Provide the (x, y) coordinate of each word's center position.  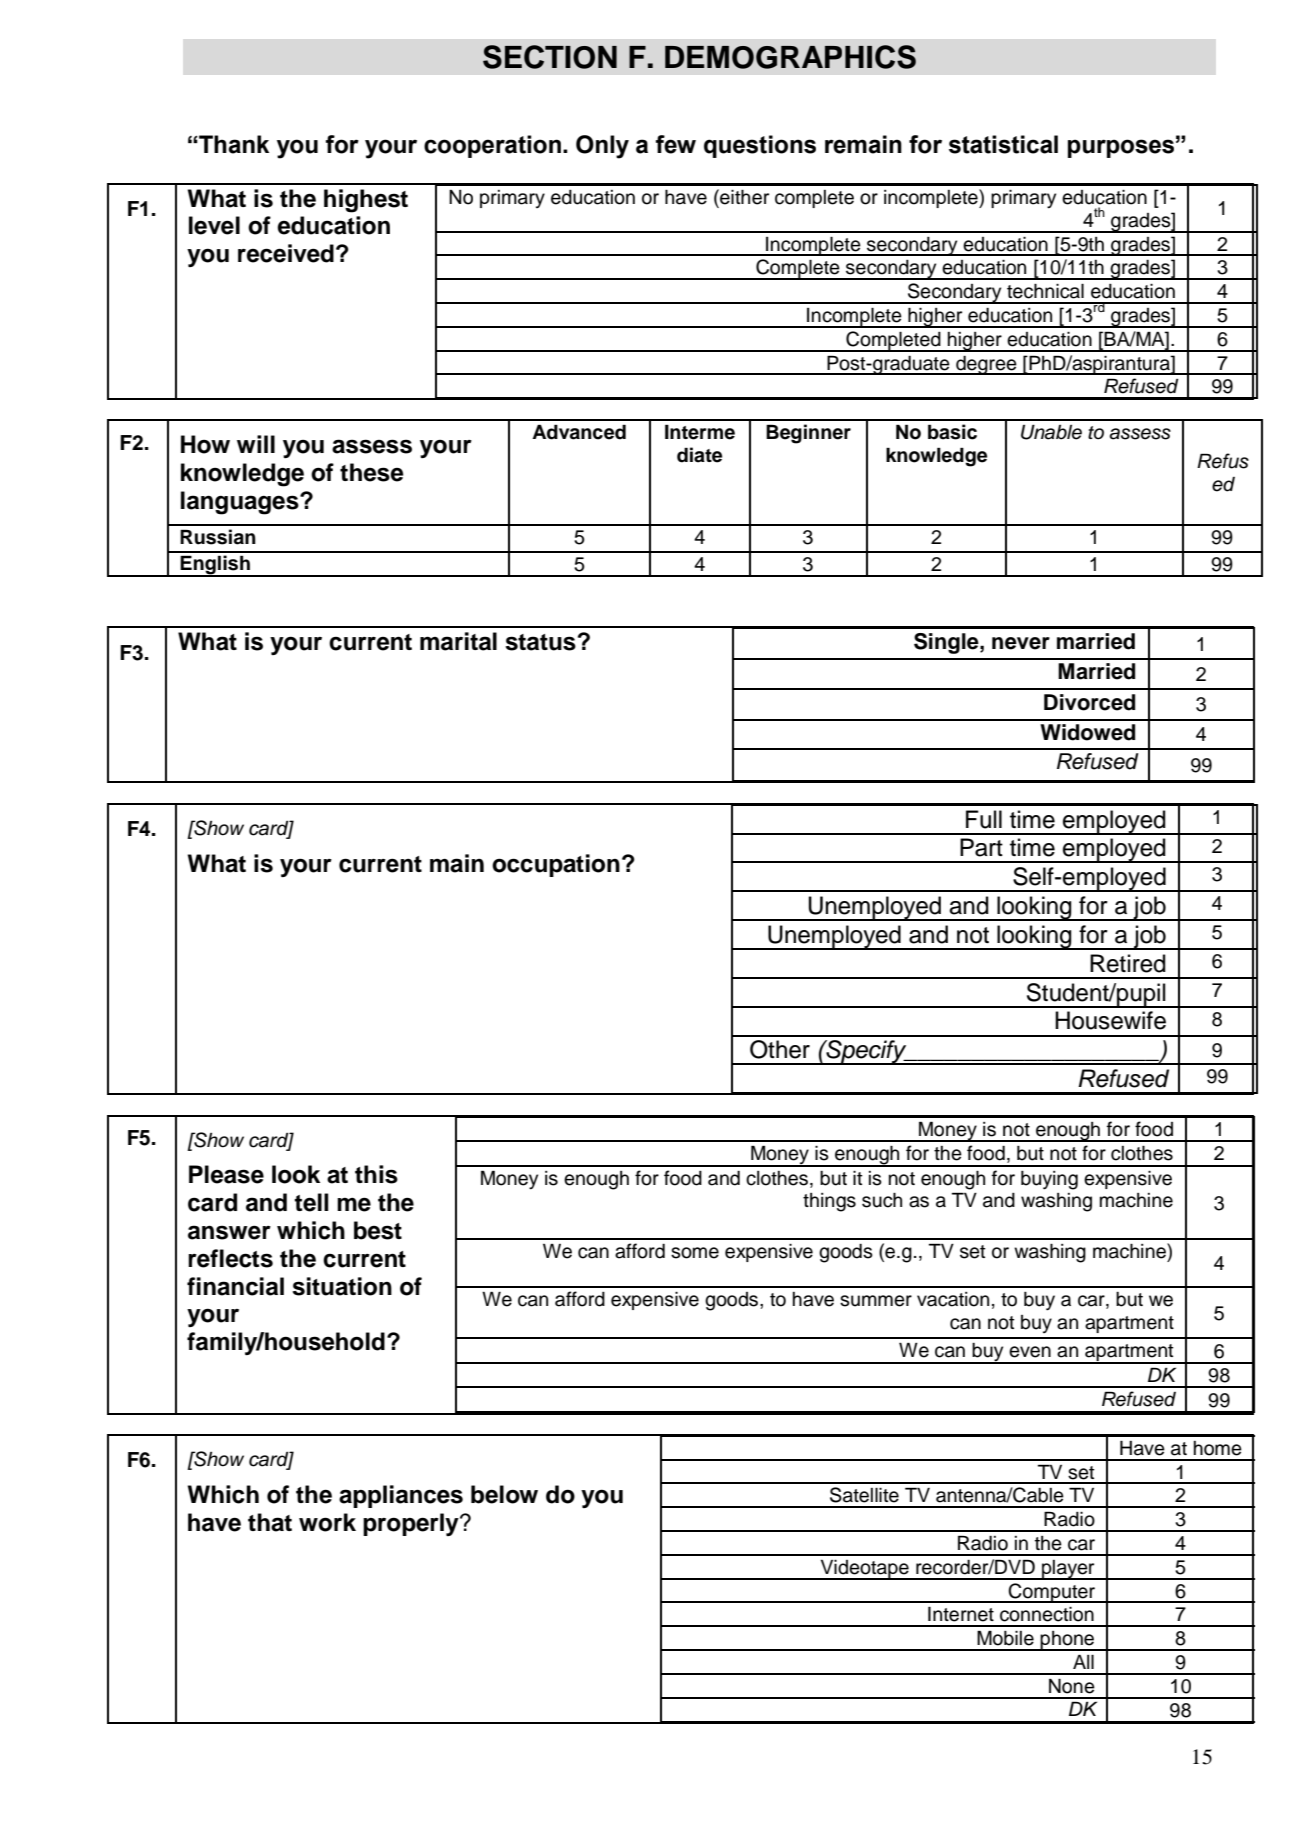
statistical (1003, 144)
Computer (1052, 1593)
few (676, 144)
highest (366, 201)
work (327, 1522)
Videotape (864, 1570)
